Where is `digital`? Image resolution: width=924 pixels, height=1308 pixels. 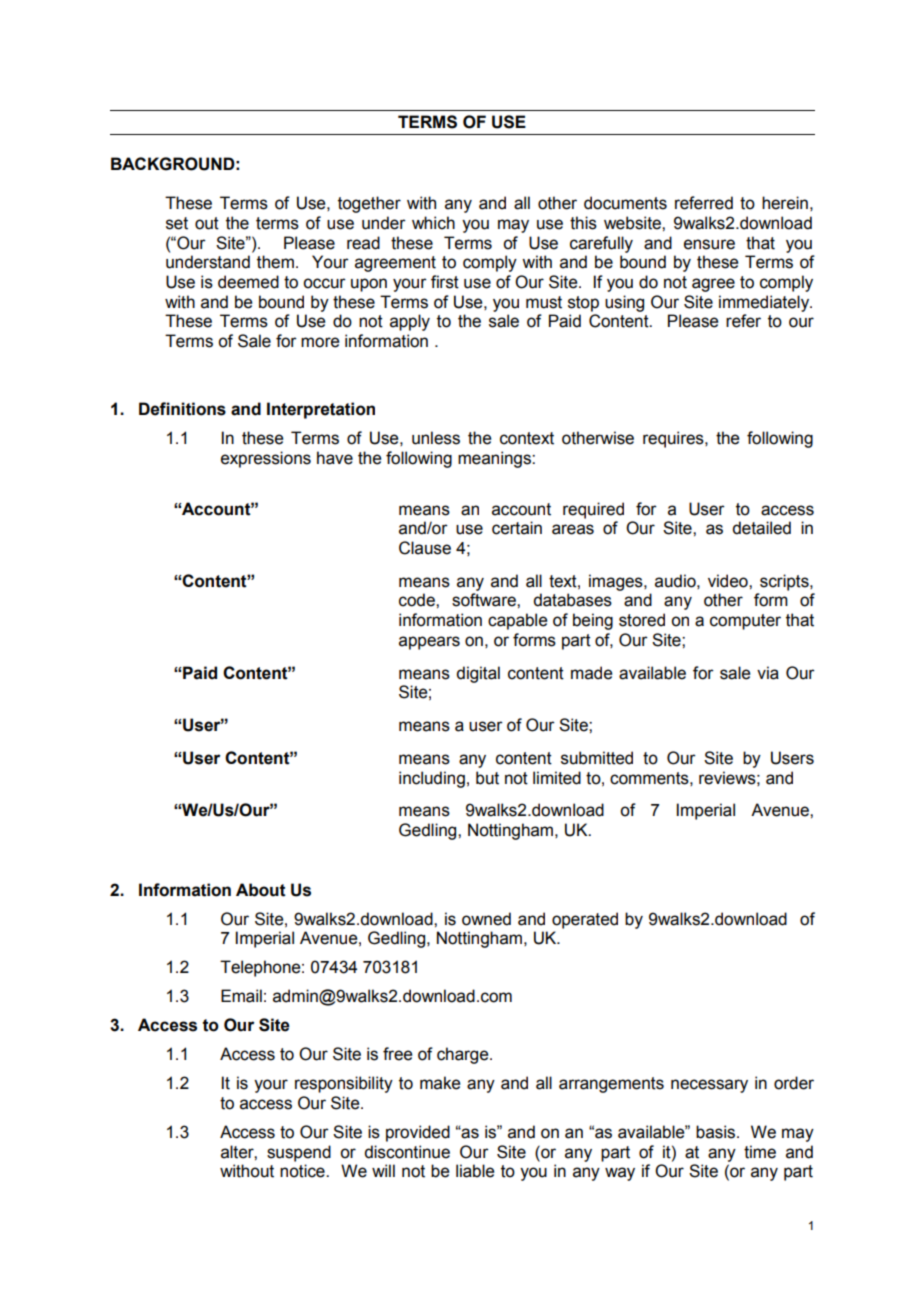 digital is located at coordinates (478, 674).
